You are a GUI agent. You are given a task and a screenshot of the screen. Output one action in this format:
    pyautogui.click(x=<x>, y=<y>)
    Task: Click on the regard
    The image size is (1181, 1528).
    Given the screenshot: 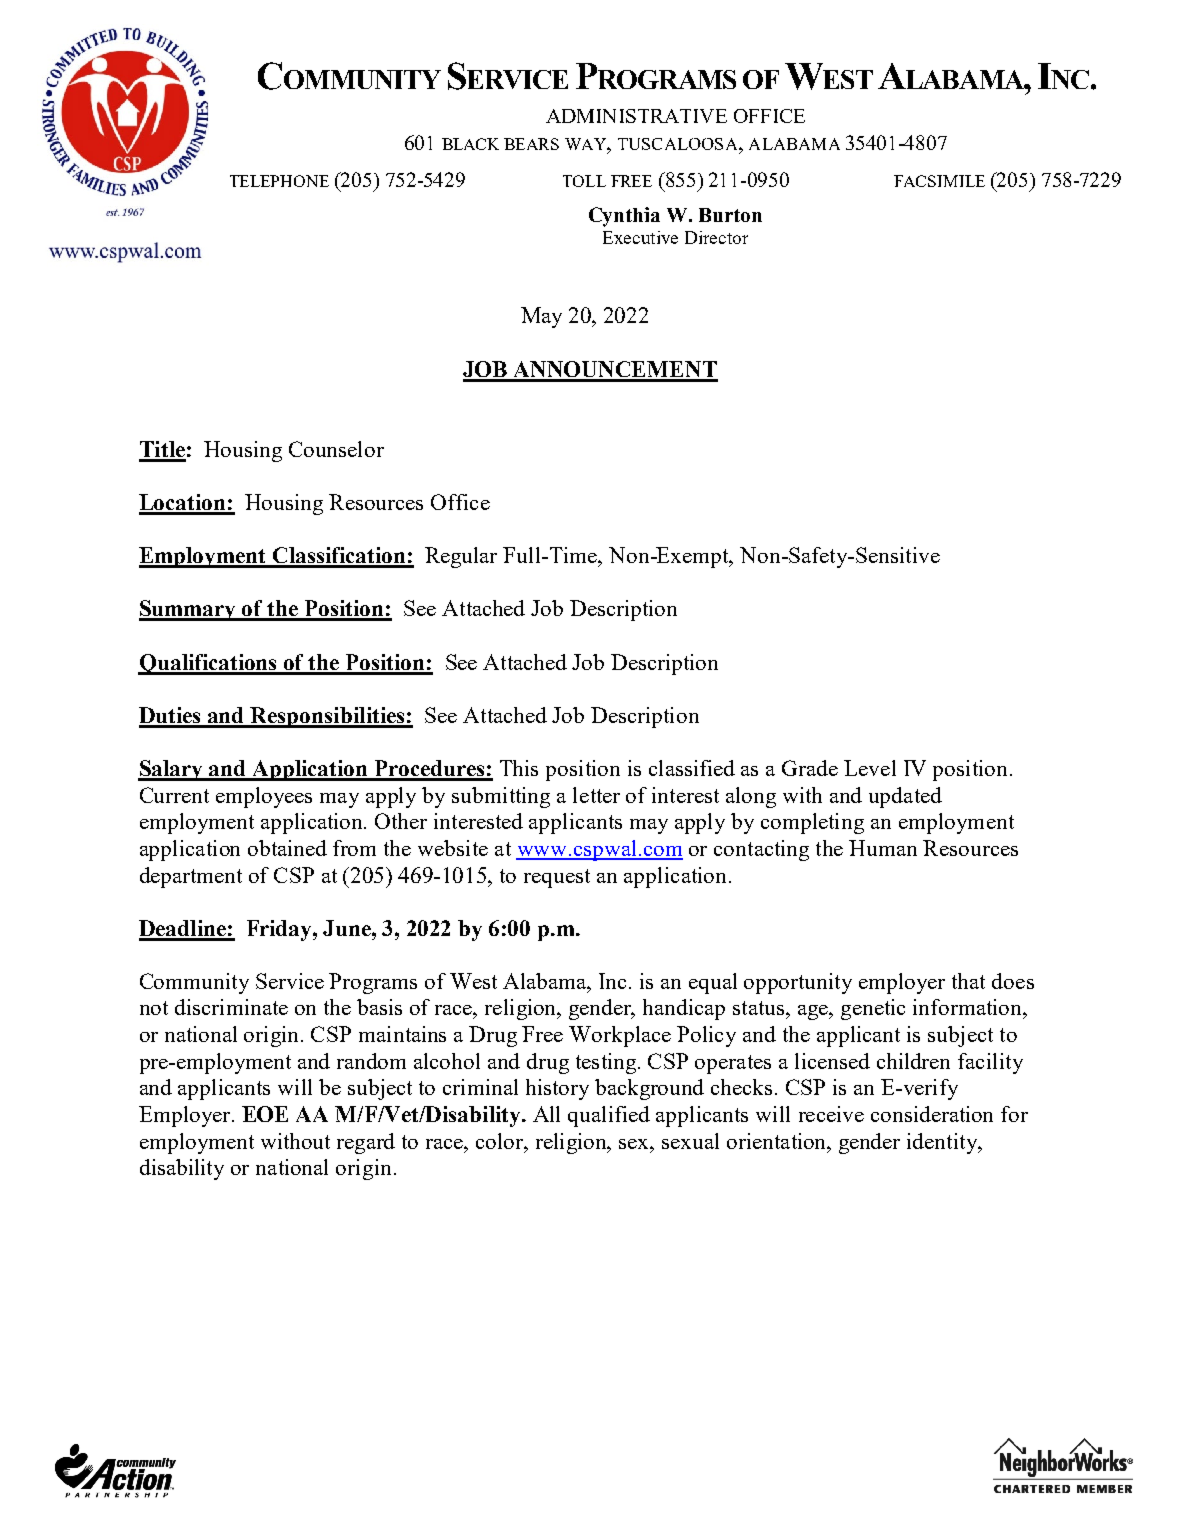 What is the action you would take?
    pyautogui.click(x=366, y=1143)
